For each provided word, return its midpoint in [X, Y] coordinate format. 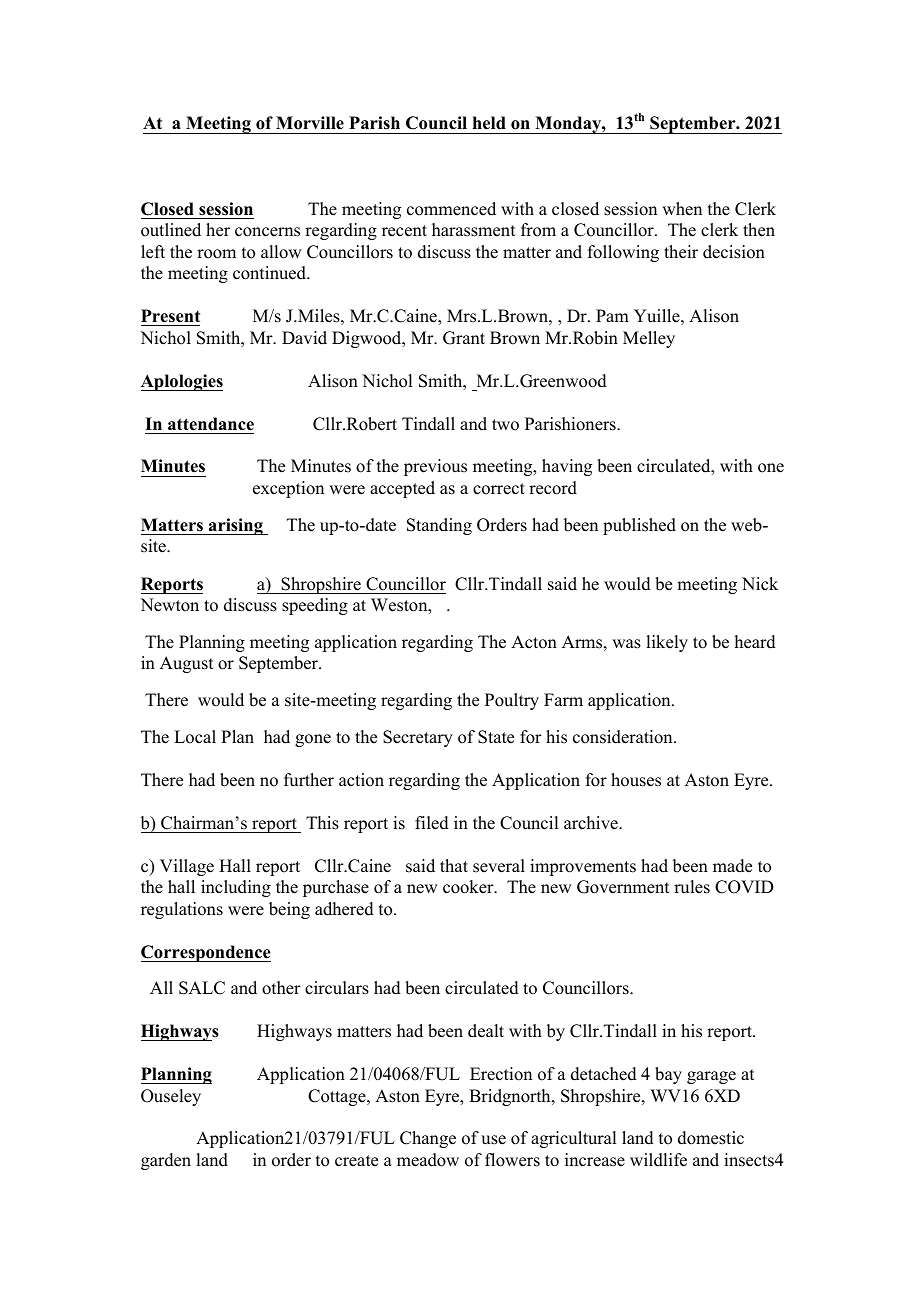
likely [667, 643]
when [682, 209]
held [489, 123]
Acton [534, 642]
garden [166, 1161]
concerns [267, 232]
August [186, 664]
